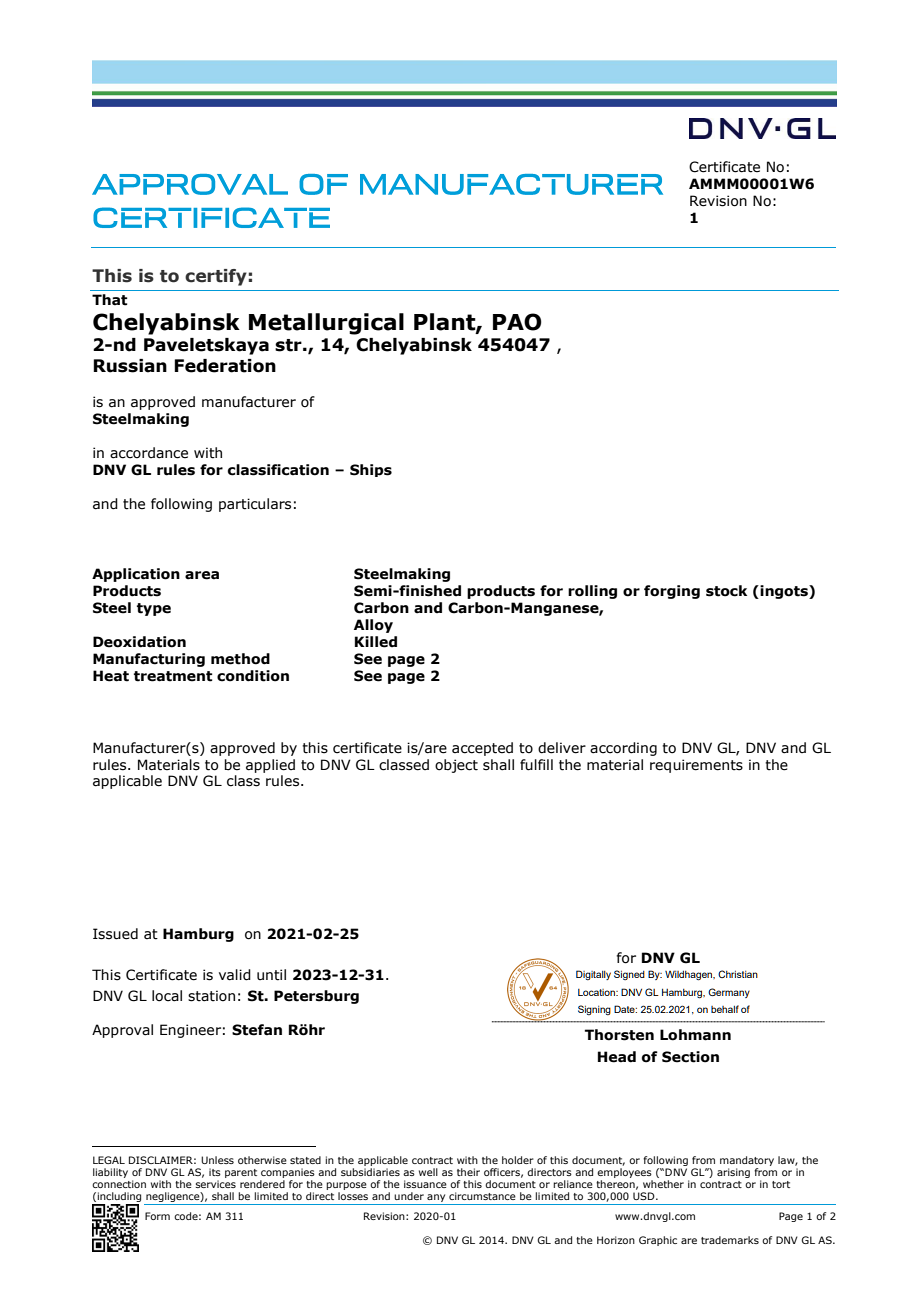 Image resolution: width=924 pixels, height=1308 pixels. I want to click on certify, so click(216, 277).
